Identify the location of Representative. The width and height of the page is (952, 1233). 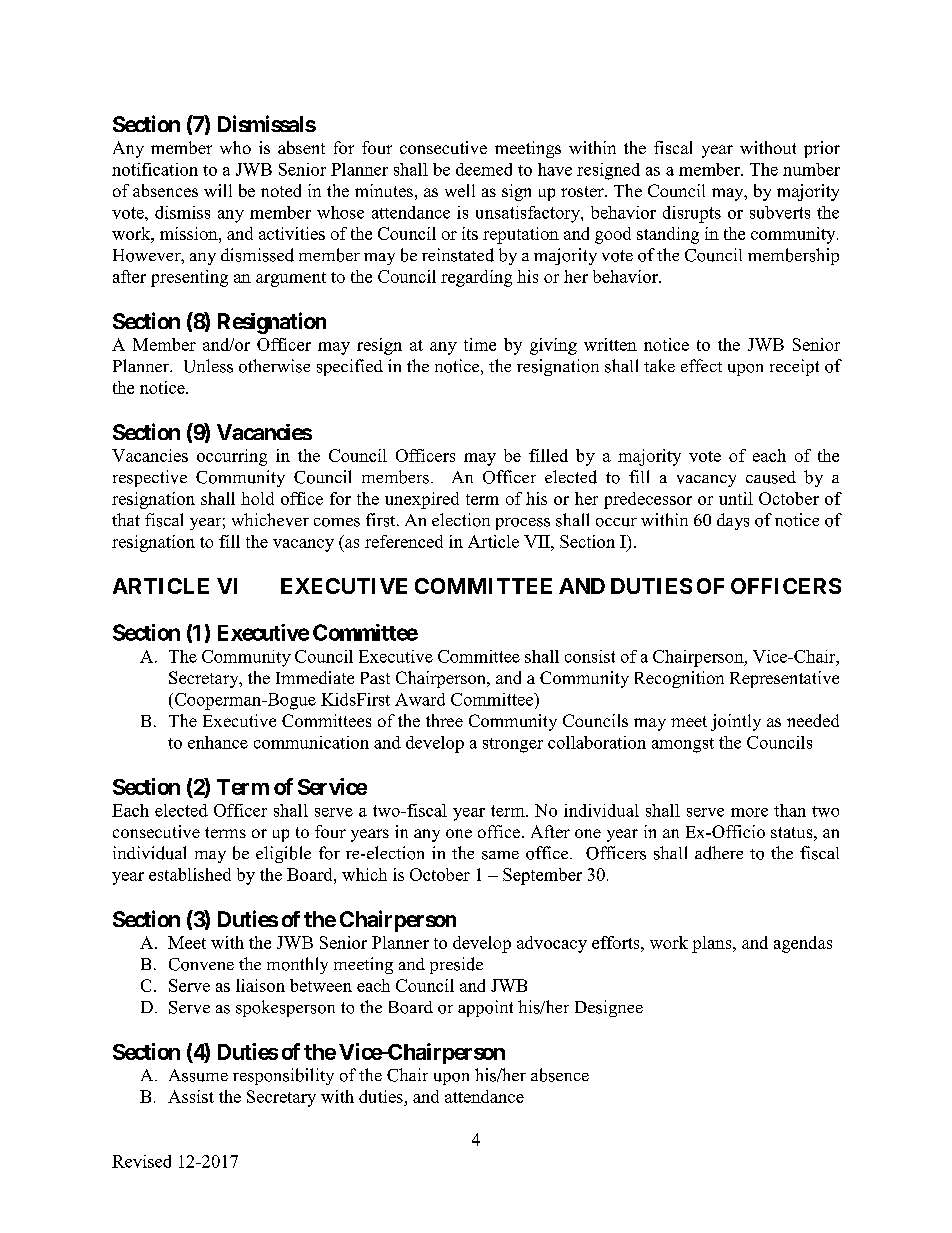
(784, 679).
